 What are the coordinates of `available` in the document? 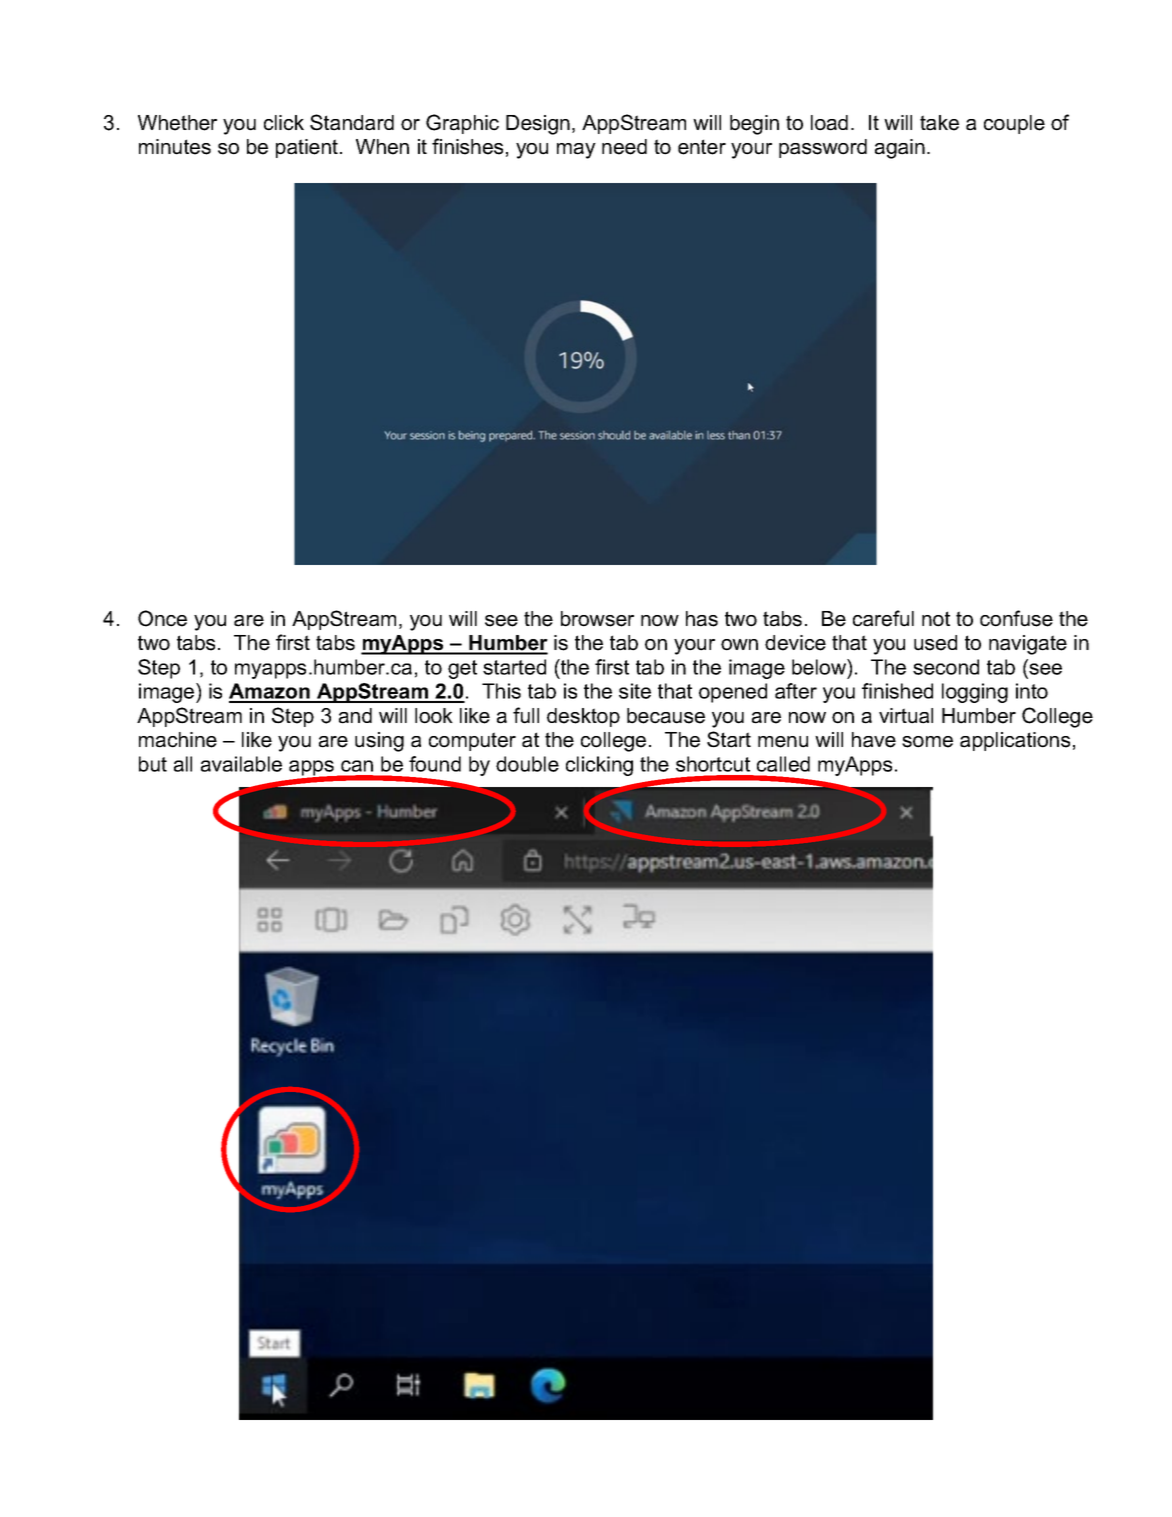 It's located at (241, 764).
